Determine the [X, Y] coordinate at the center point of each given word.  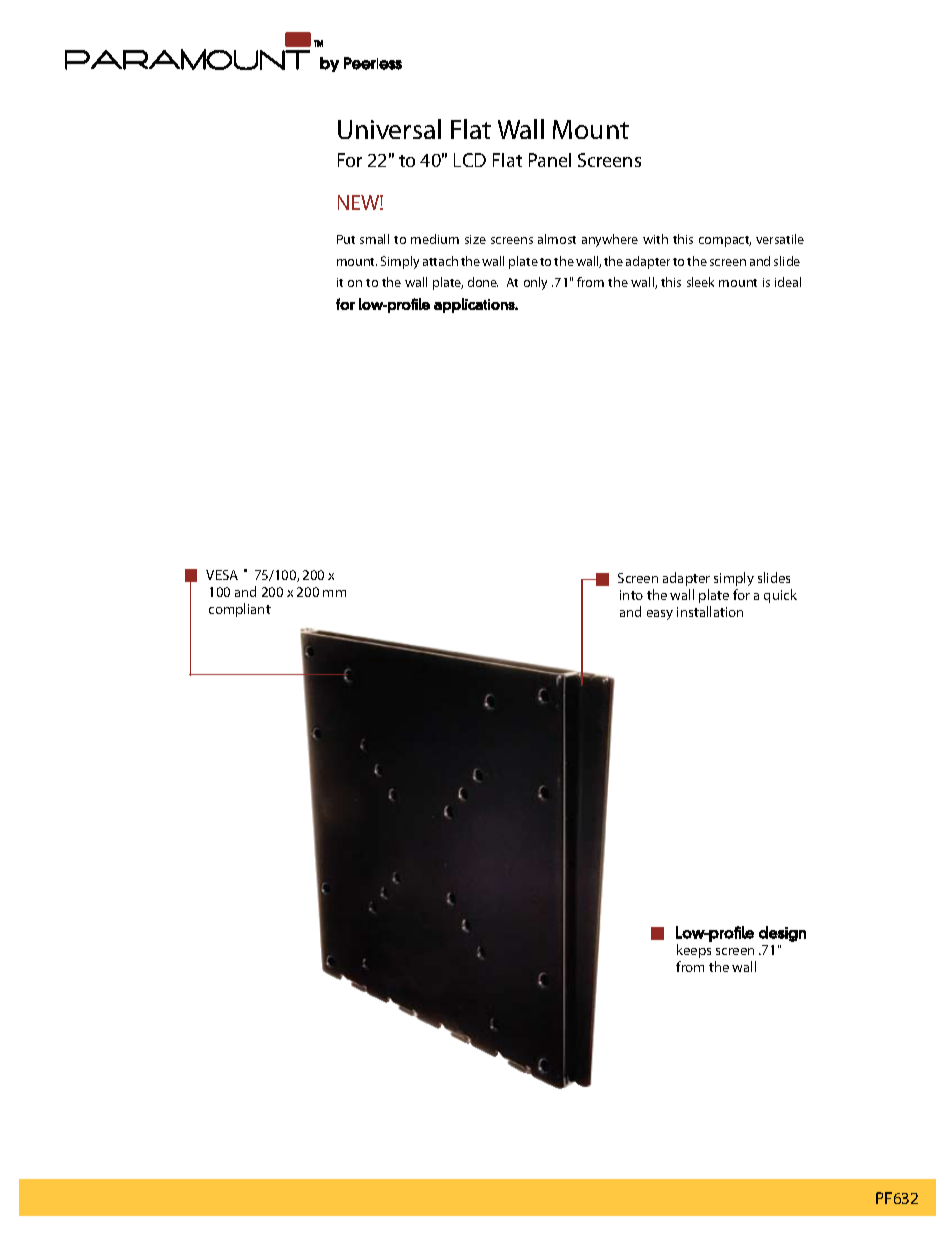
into [631, 595]
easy [660, 615]
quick [780, 596]
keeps [694, 951]
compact [725, 241]
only [535, 283]
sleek [700, 282]
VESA [222, 575]
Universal [389, 129]
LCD [470, 160]
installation [710, 611]
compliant [240, 610]
